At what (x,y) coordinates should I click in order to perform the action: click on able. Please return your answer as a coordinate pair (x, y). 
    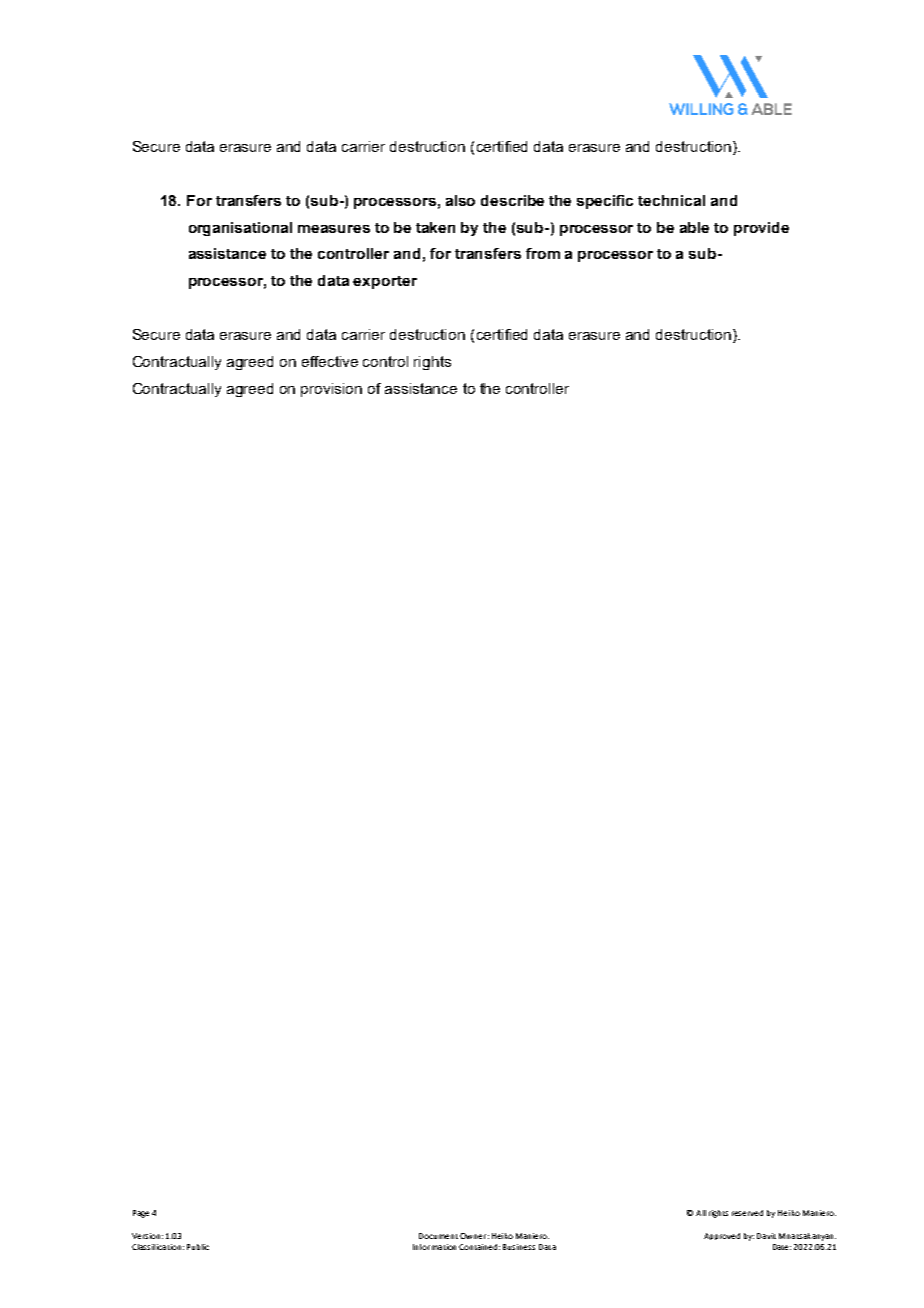
    Looking at the image, I should click on (694, 227).
